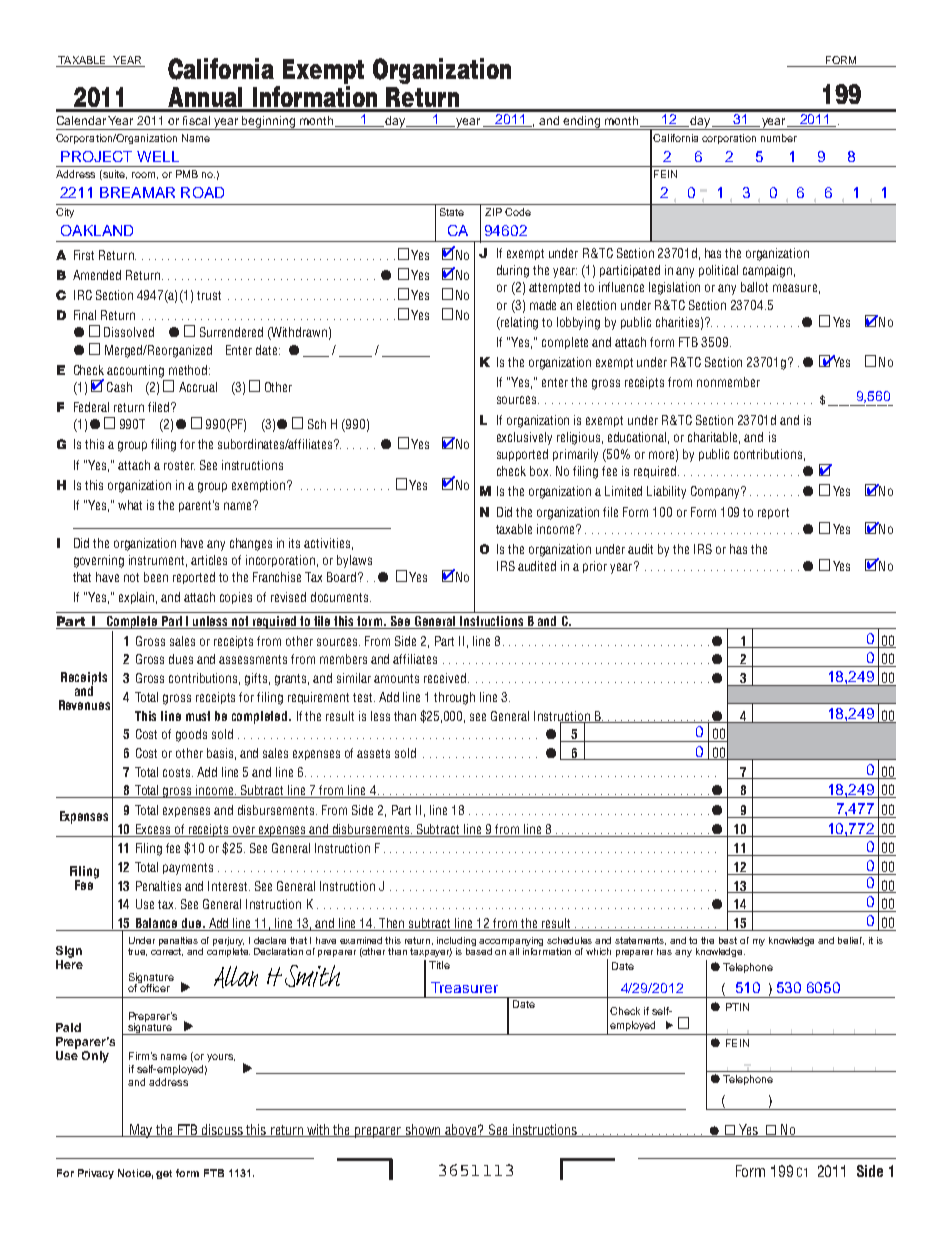 Image resolution: width=952 pixels, height=1233 pixels. What do you see at coordinates (779, 138) in the document?
I see `number` at bounding box center [779, 138].
